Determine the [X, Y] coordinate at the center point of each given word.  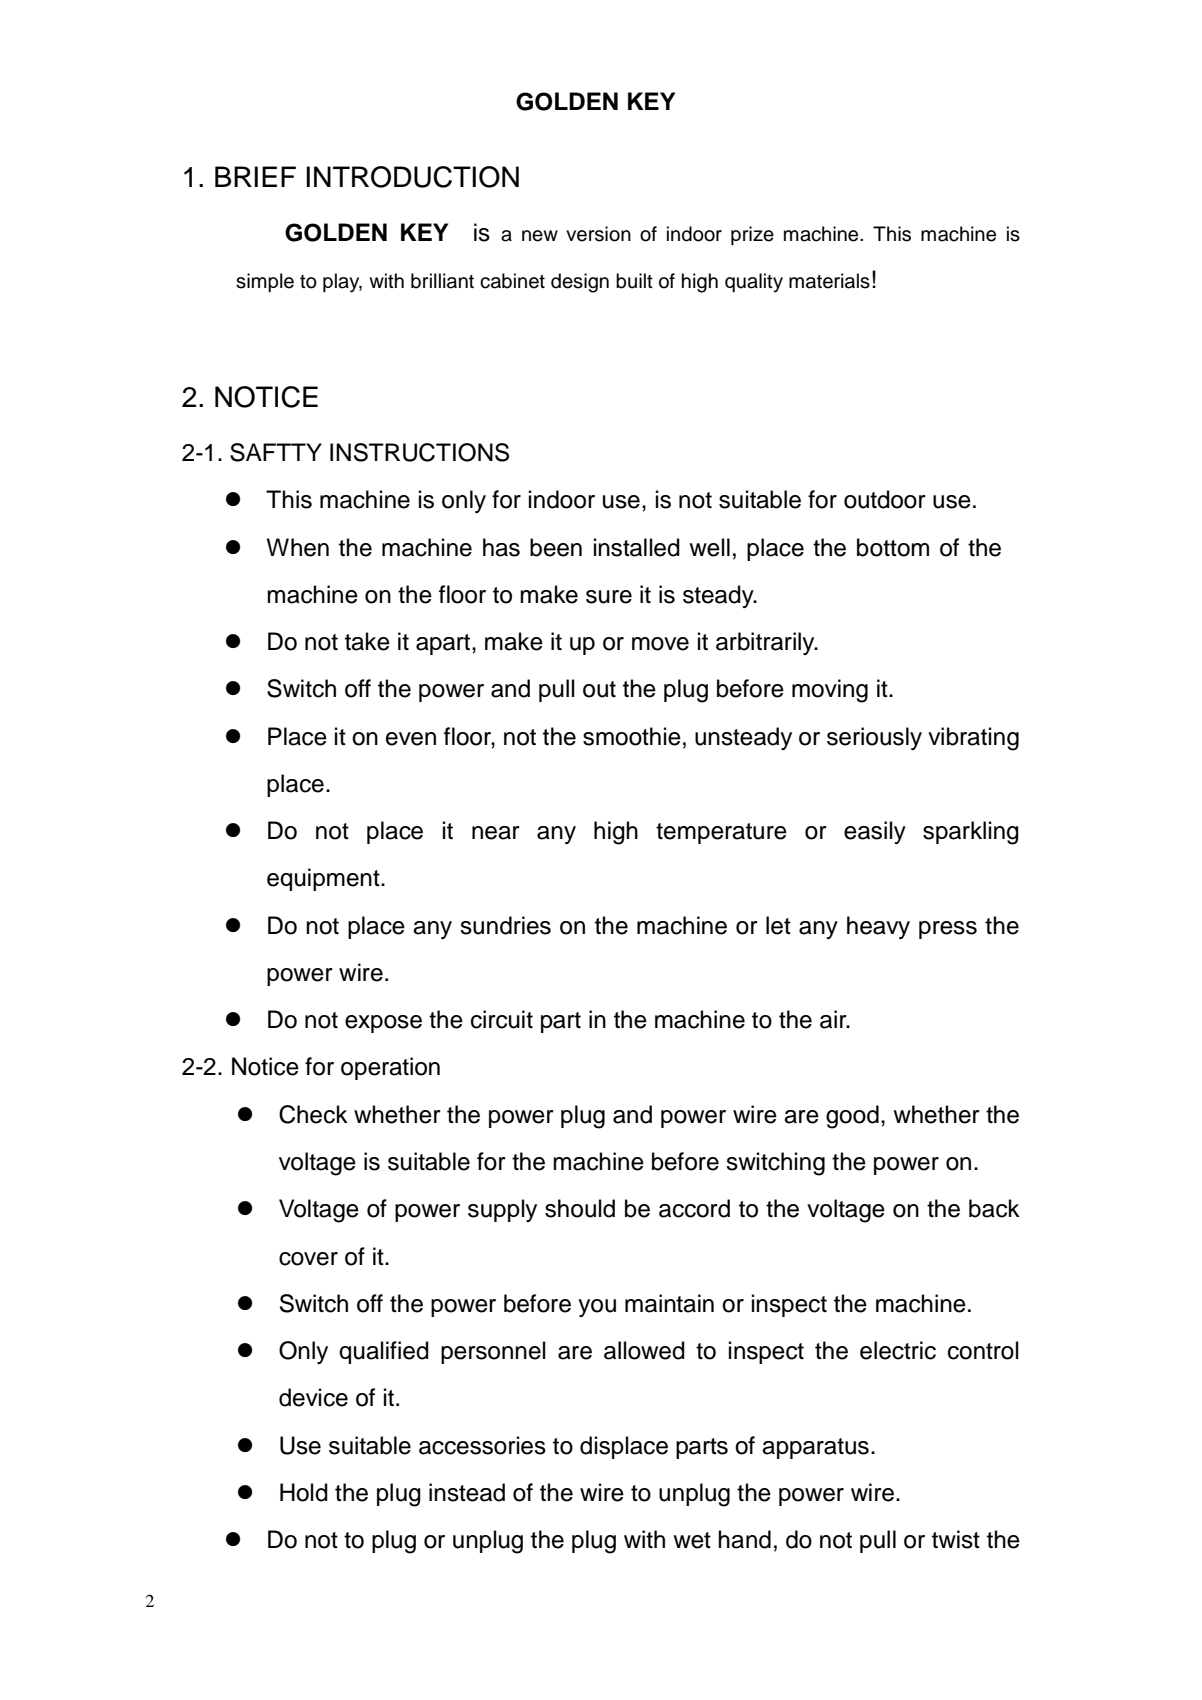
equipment [324, 879]
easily [875, 832]
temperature [721, 833]
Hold [304, 1492]
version [598, 234]
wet [692, 1540]
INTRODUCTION [412, 177]
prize [752, 235]
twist [956, 1539]
